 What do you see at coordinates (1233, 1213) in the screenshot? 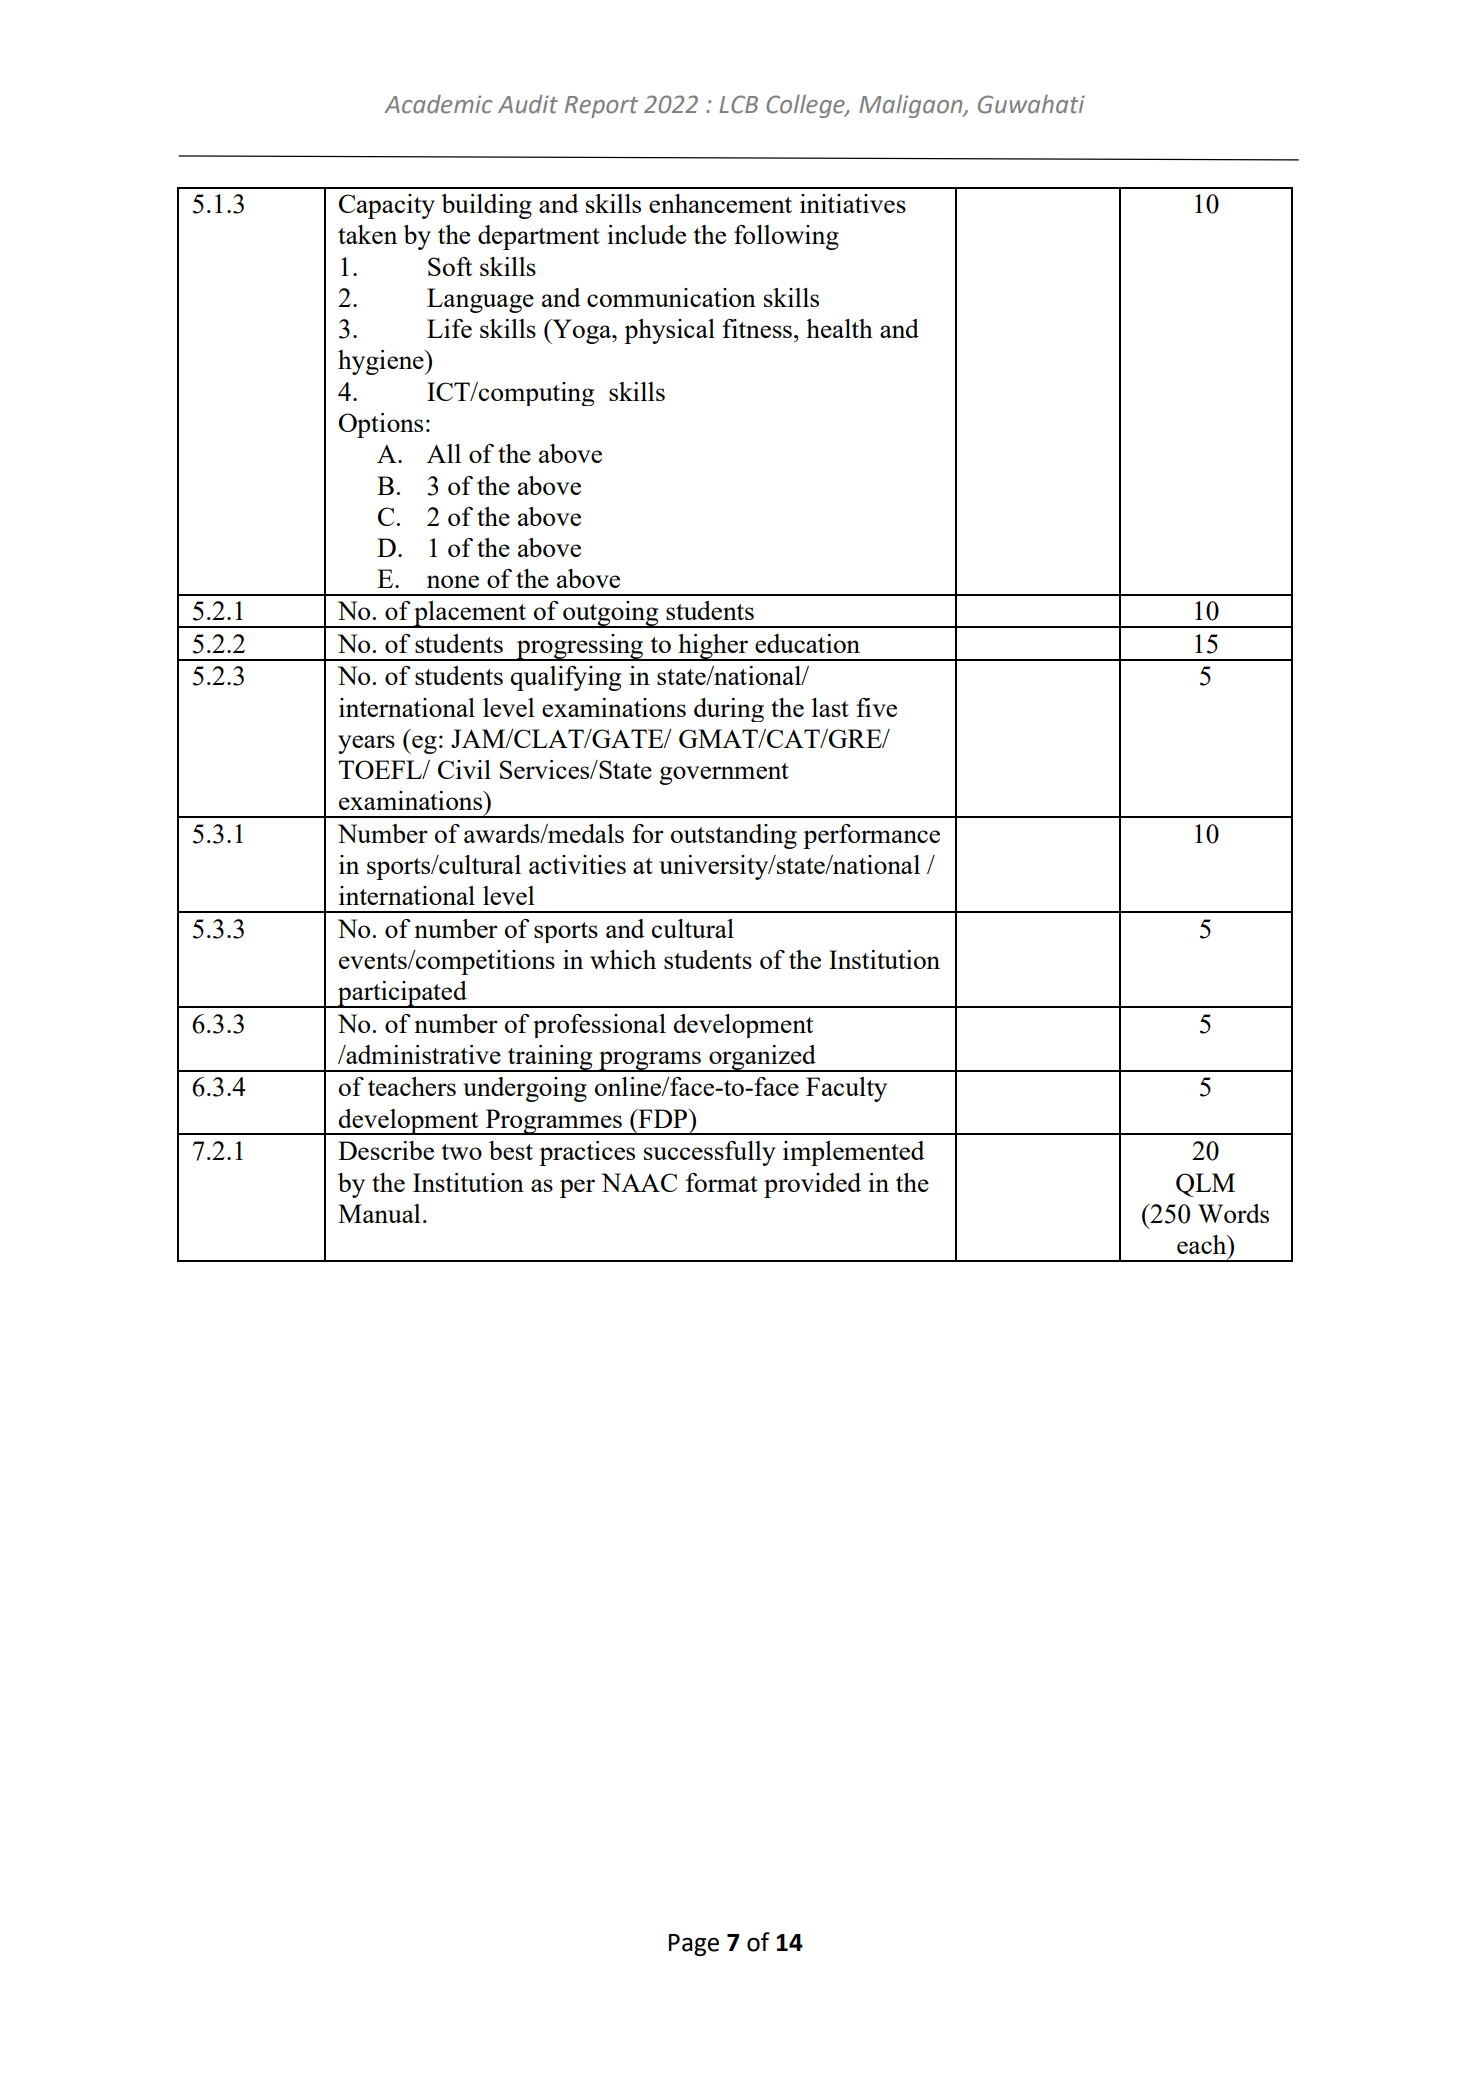
I see `Words` at bounding box center [1233, 1213].
